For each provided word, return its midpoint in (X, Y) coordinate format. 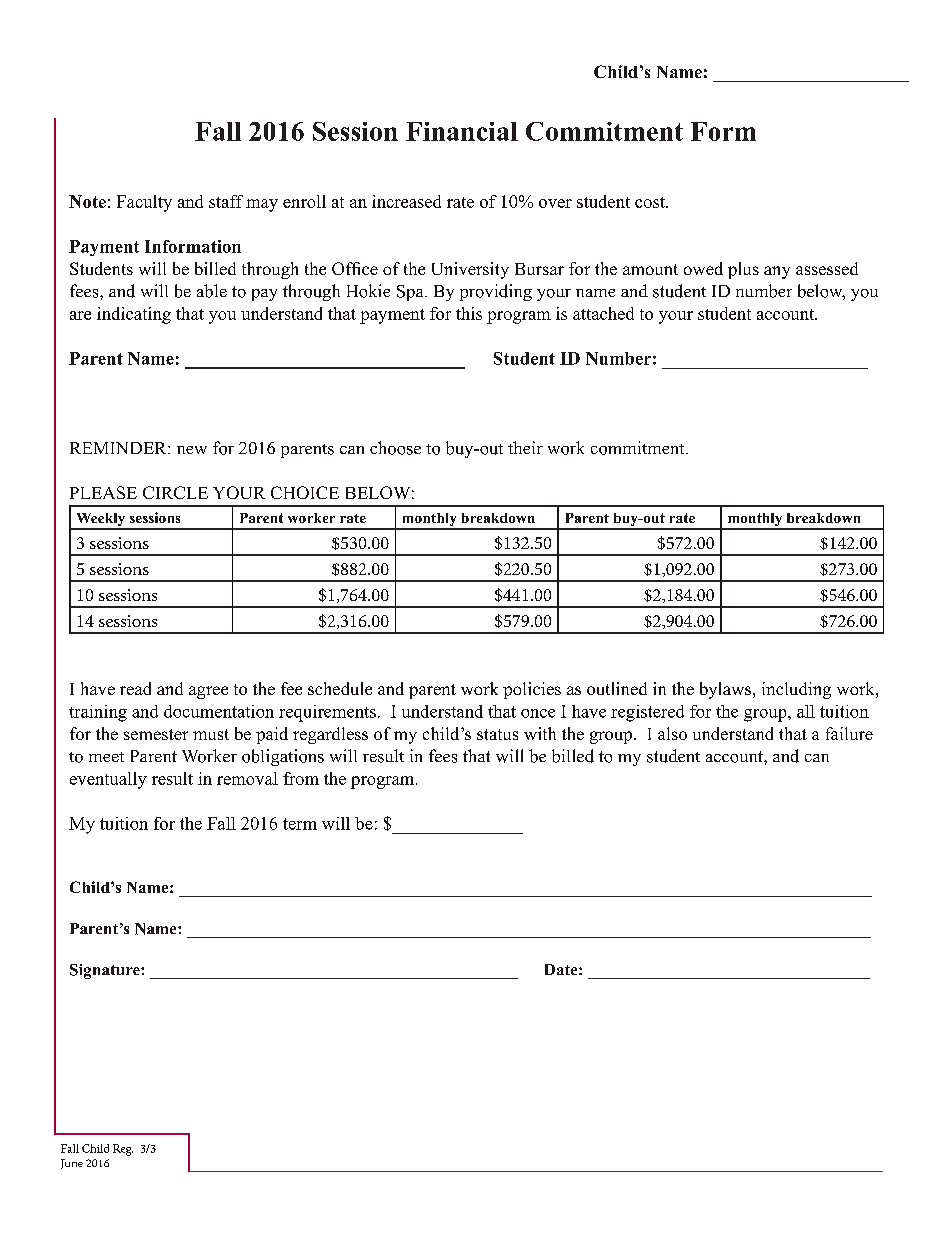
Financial (462, 131)
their (525, 447)
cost (651, 202)
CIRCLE (175, 492)
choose (395, 448)
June (72, 1164)
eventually (108, 780)
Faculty (144, 203)
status (497, 734)
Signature (106, 971)
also (672, 733)
